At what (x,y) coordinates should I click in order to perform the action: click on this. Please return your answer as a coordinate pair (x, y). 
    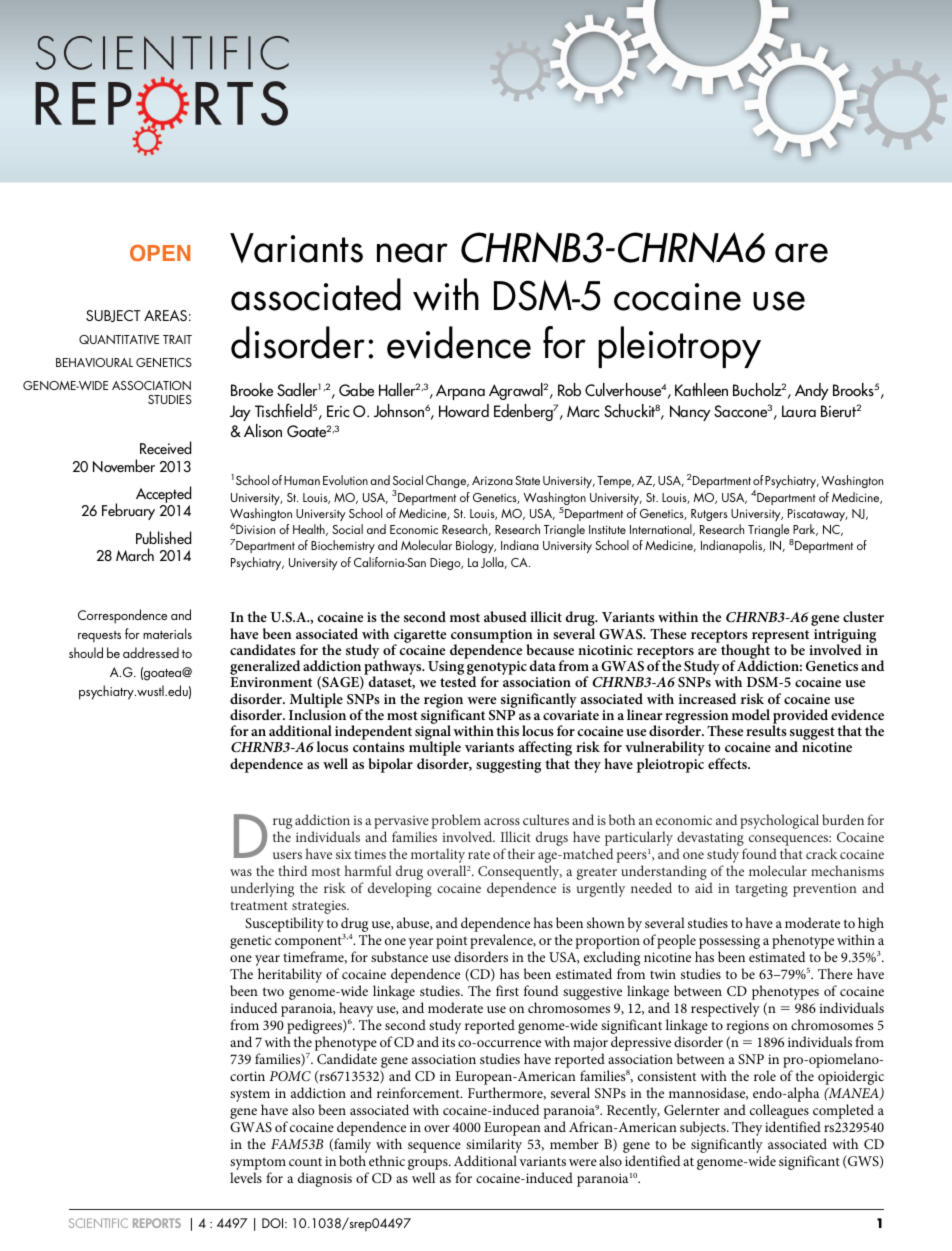
    Looking at the image, I should click on (507, 730).
